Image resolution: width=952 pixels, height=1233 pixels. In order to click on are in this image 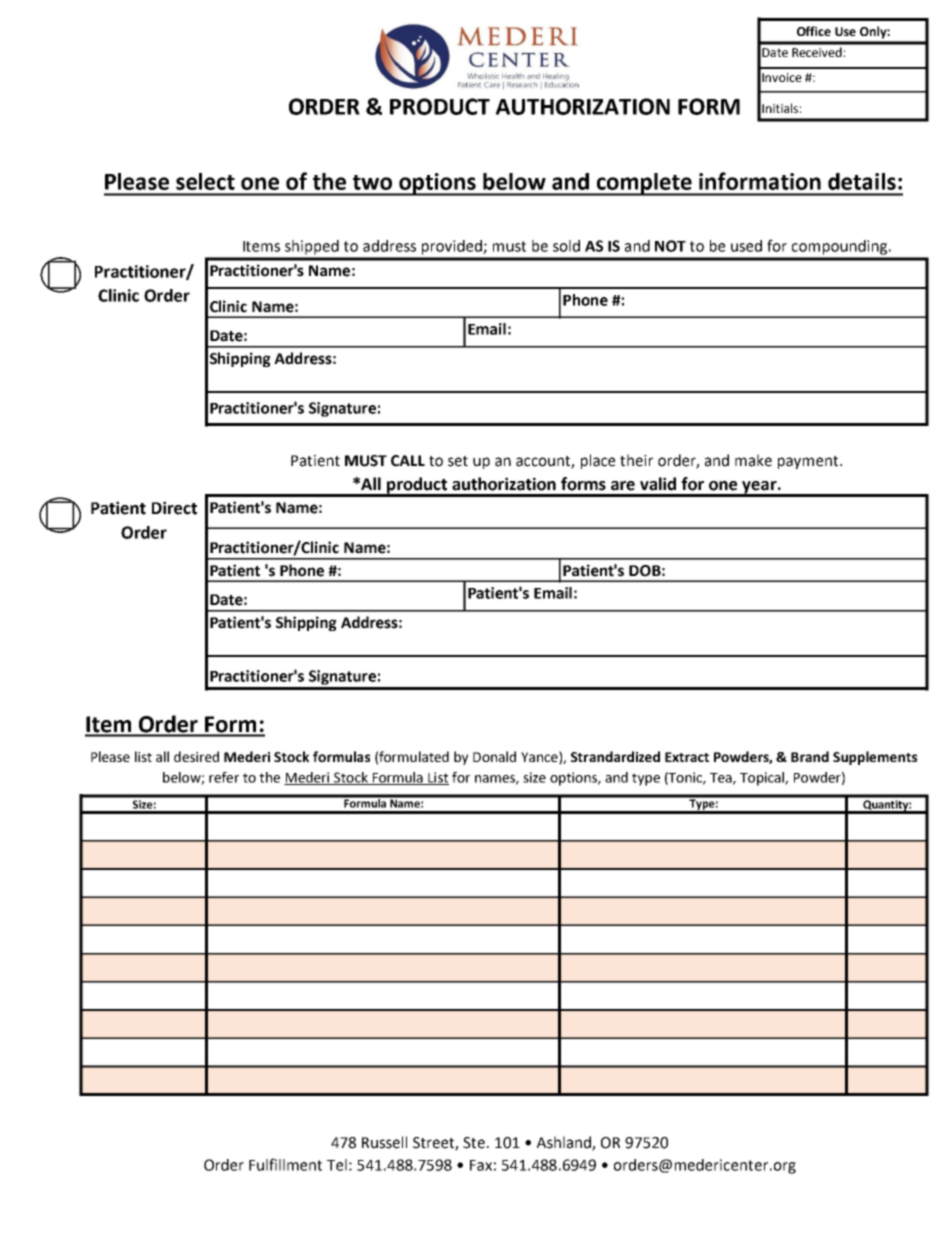, I will do `click(623, 486)`.
